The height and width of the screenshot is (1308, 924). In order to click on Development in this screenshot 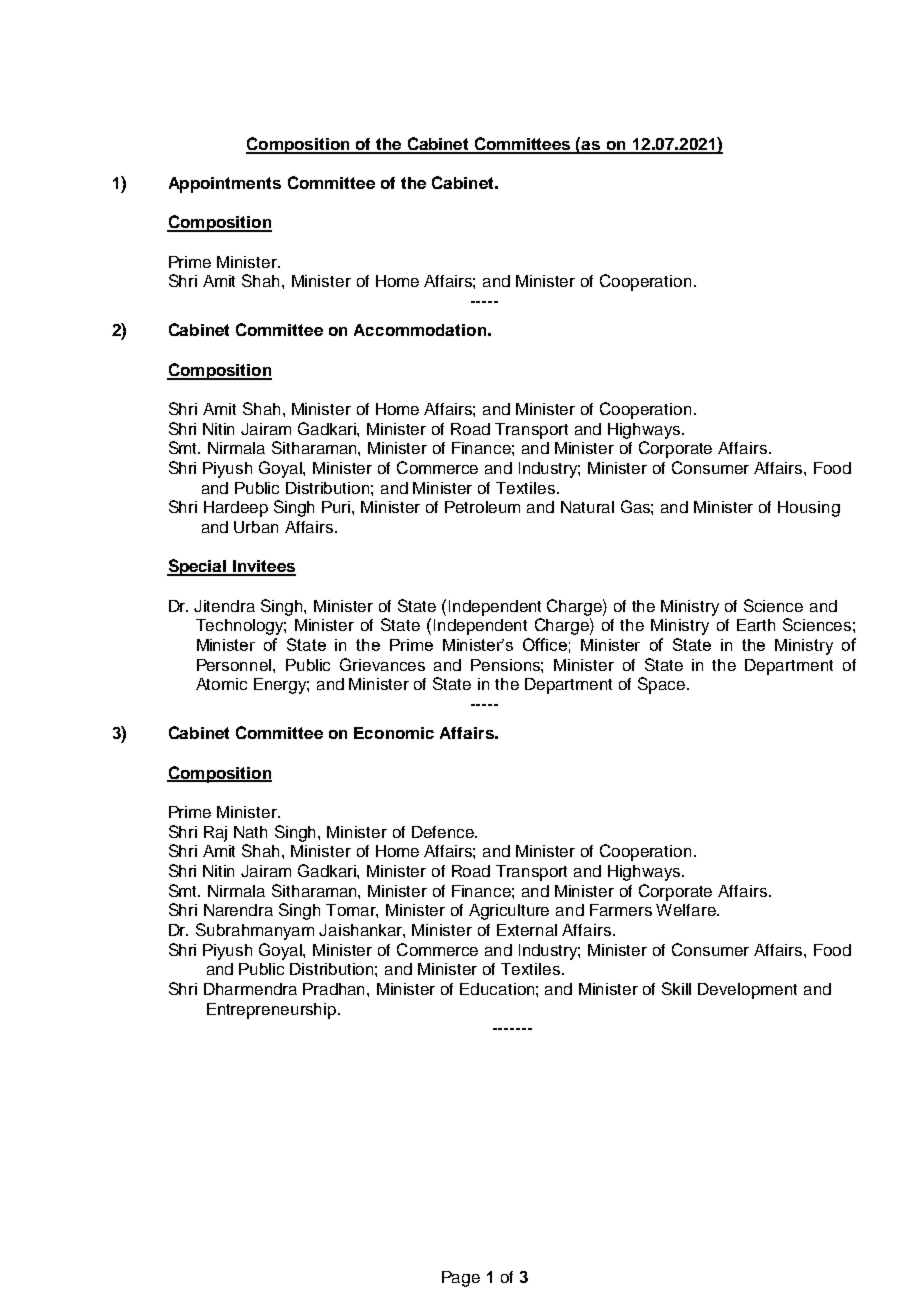, I will do `click(747, 991)`.
